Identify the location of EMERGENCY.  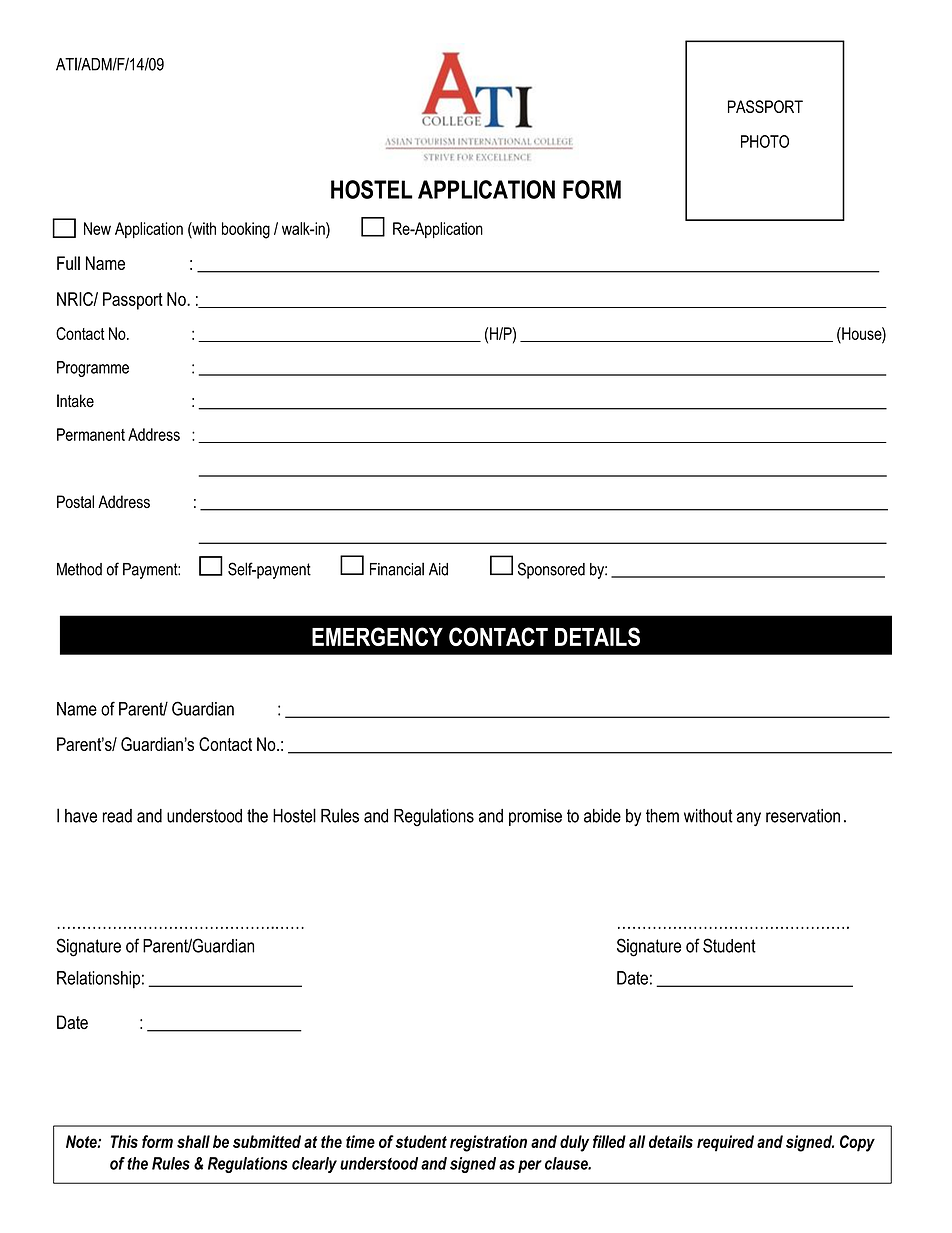
(377, 636).
